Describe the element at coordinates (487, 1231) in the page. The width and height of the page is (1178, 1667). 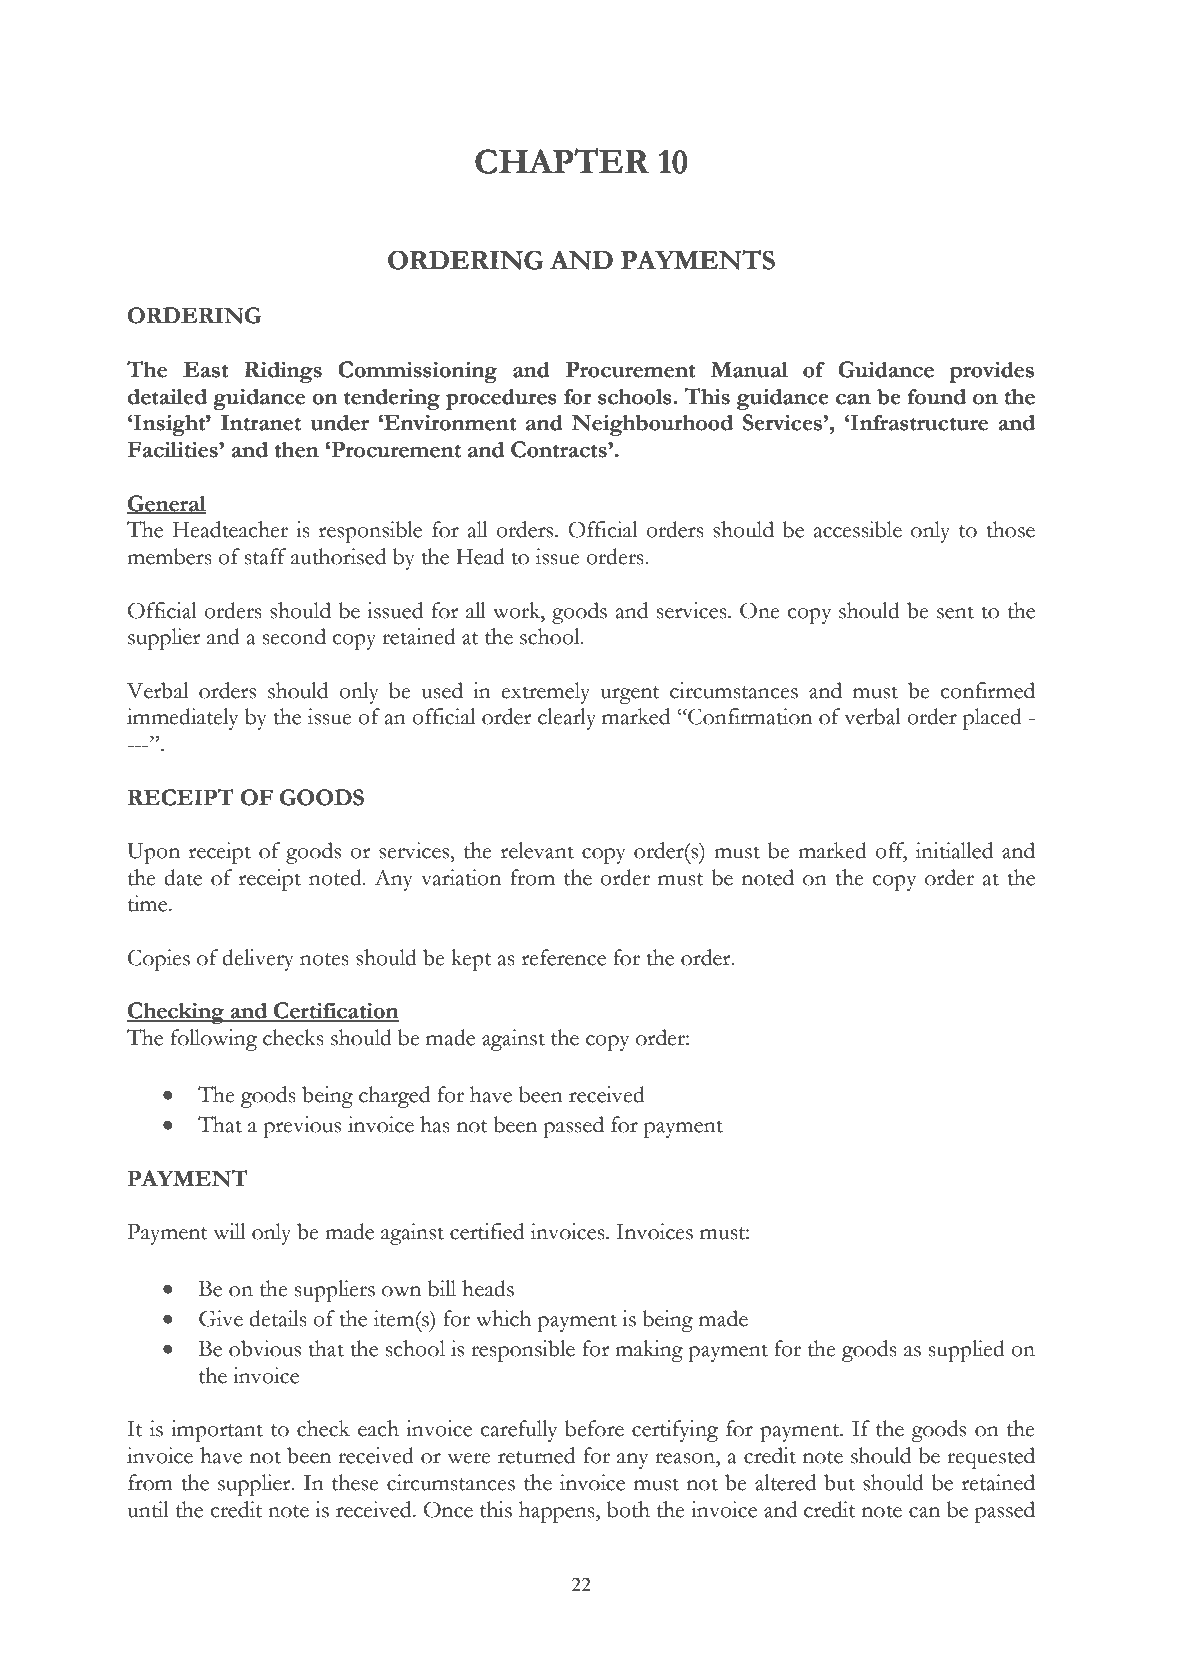
I see `certified` at that location.
